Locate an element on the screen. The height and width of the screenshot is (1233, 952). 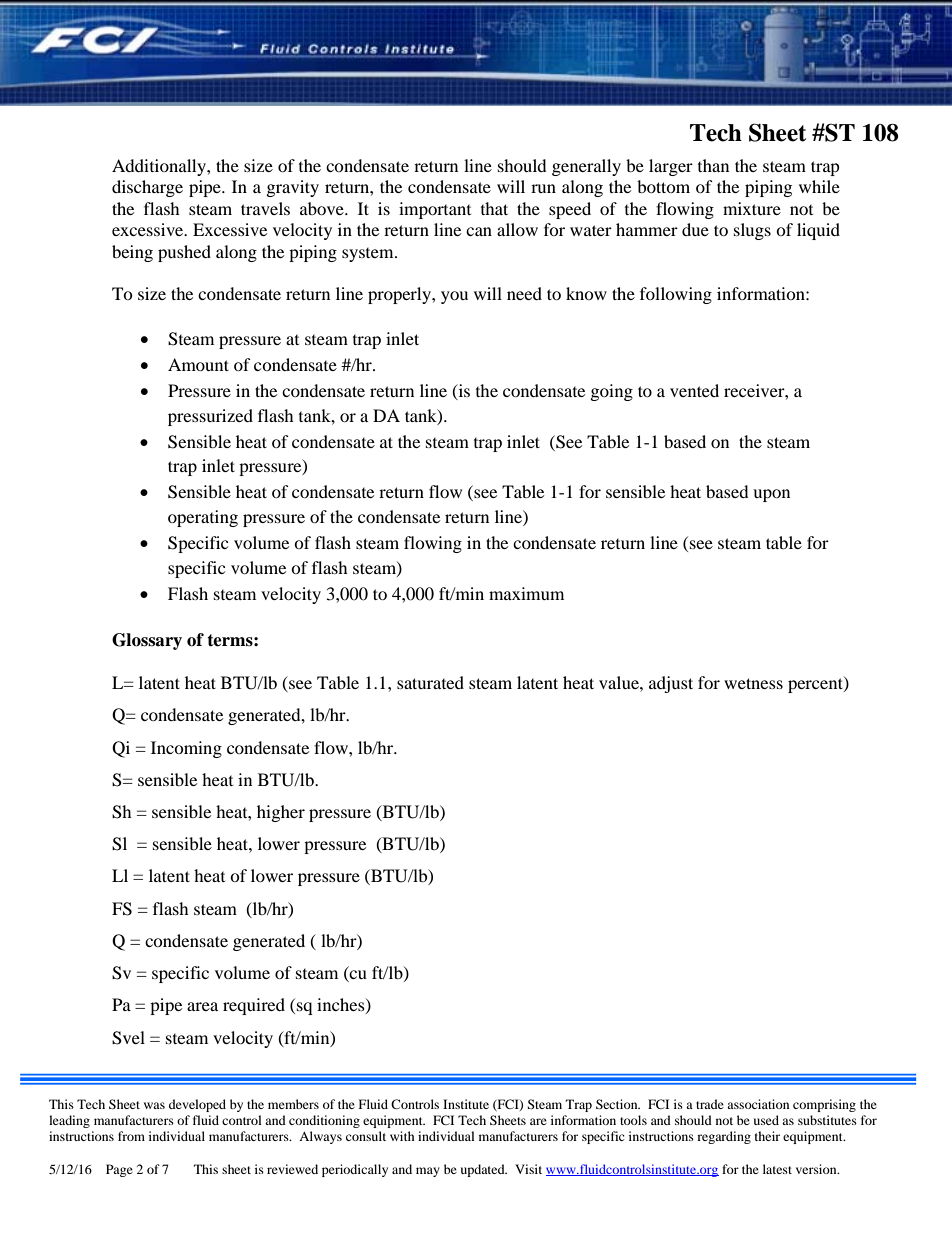
from is located at coordinates (131, 1136).
